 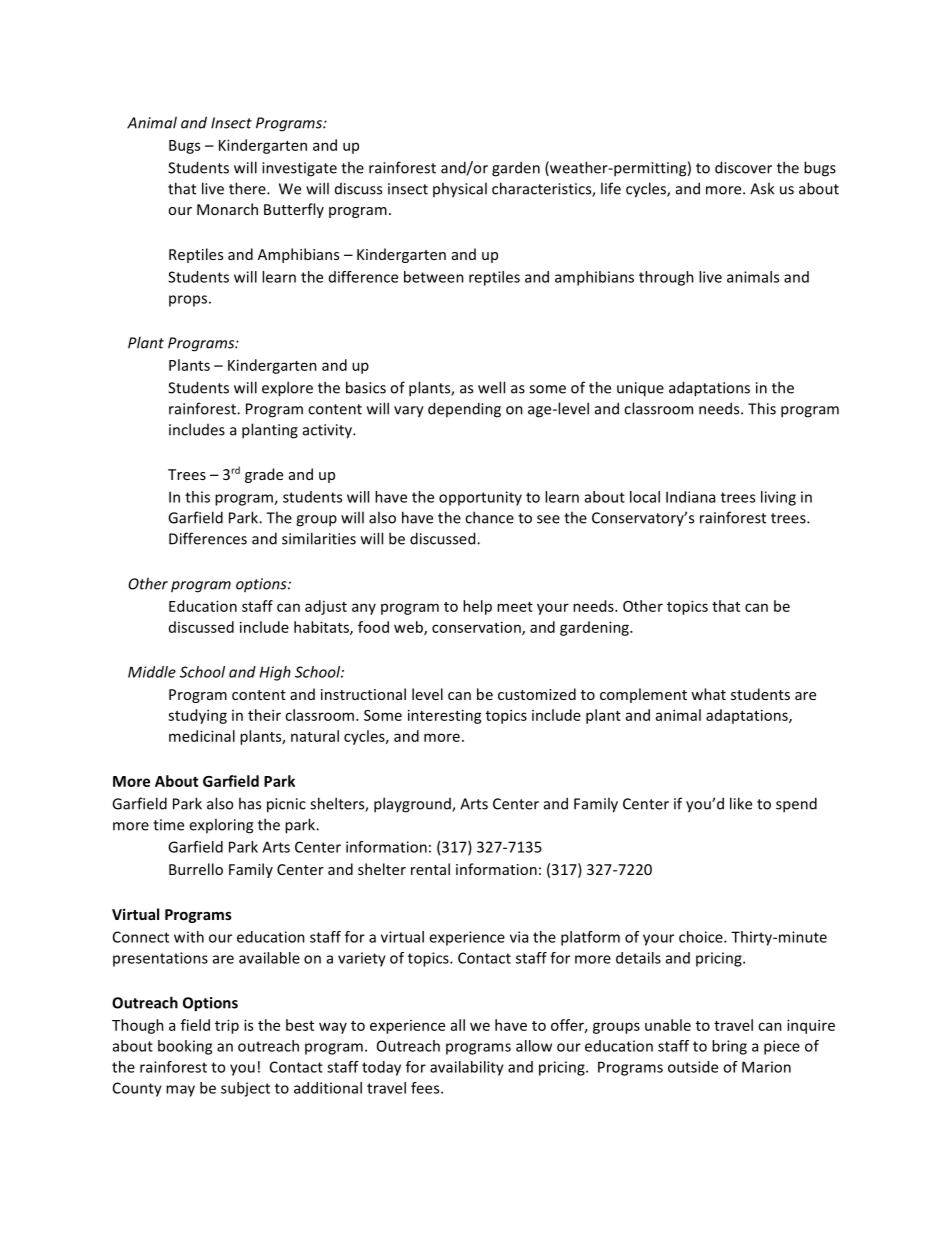 What do you see at coordinates (489, 517) in the document?
I see `chance` at bounding box center [489, 517].
